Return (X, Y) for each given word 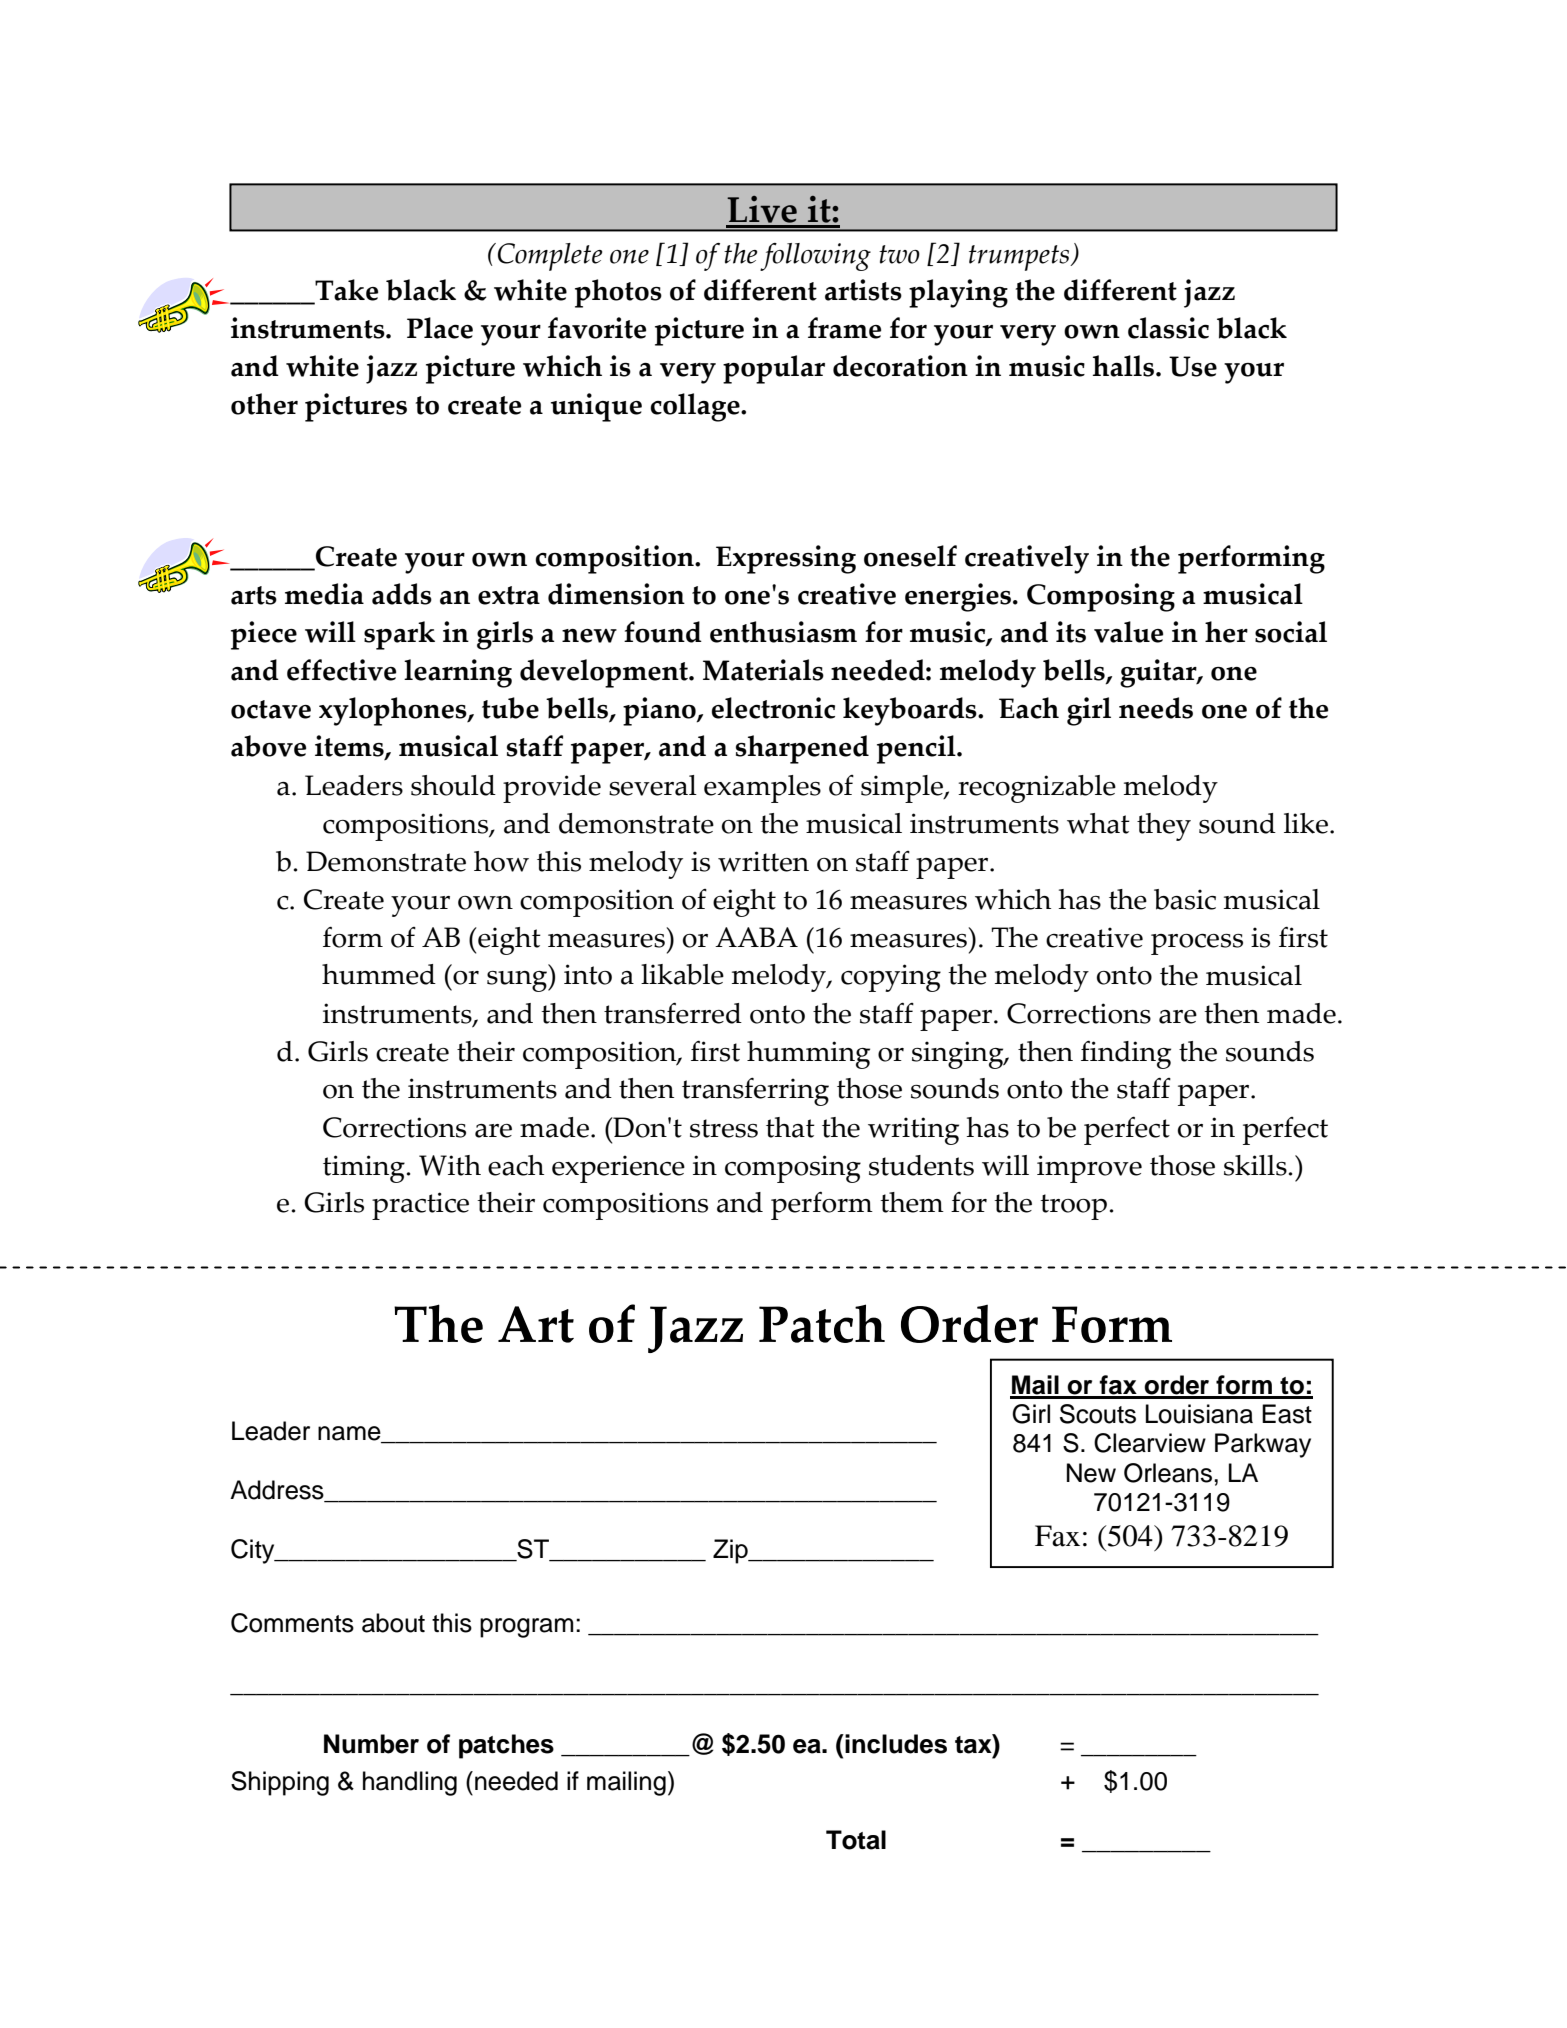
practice (420, 1206)
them (912, 1202)
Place (440, 328)
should (453, 785)
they (1164, 827)
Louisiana (1199, 1414)
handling (410, 1783)
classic (1168, 328)
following (815, 257)
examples (762, 789)
